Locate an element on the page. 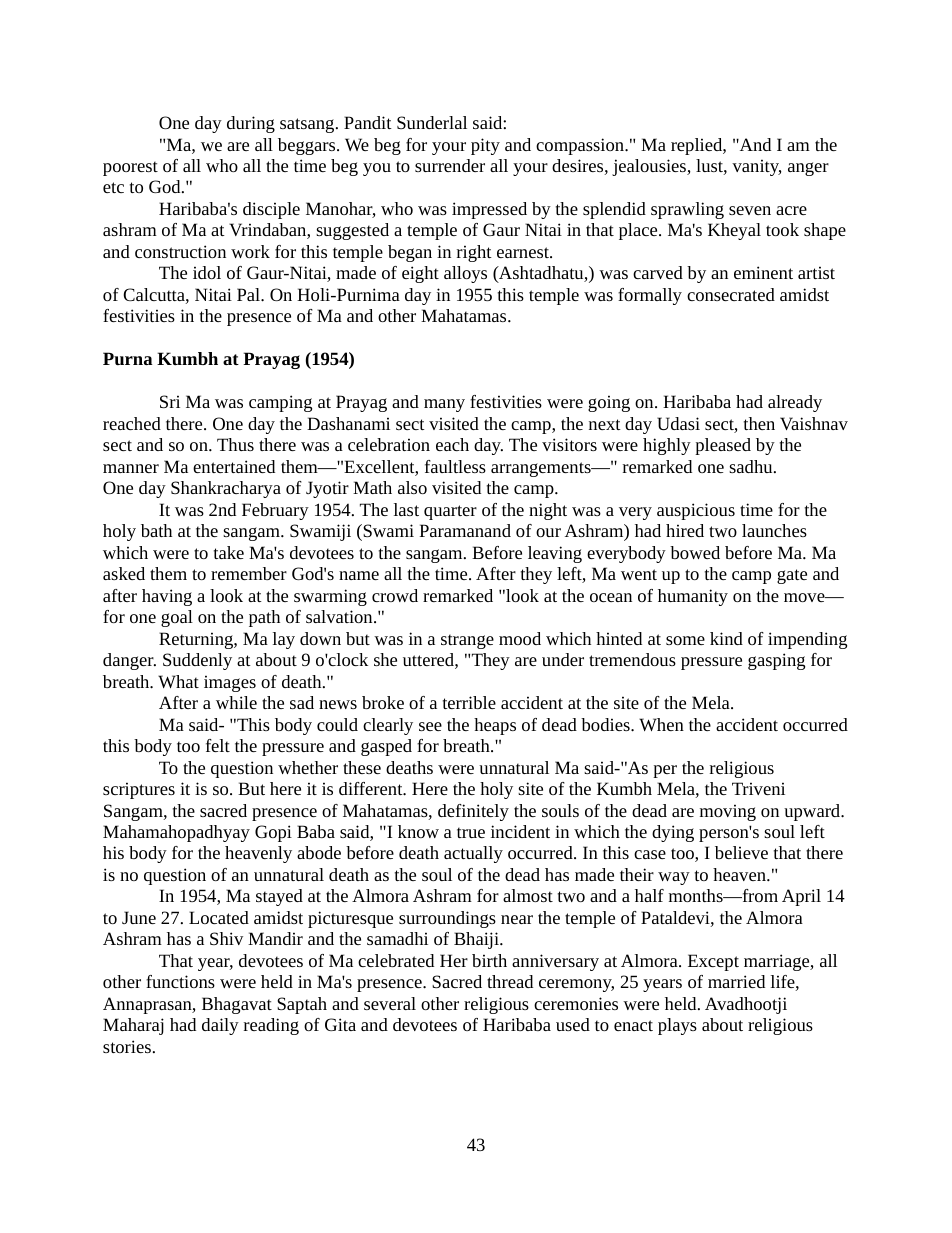  during is located at coordinates (251, 124).
